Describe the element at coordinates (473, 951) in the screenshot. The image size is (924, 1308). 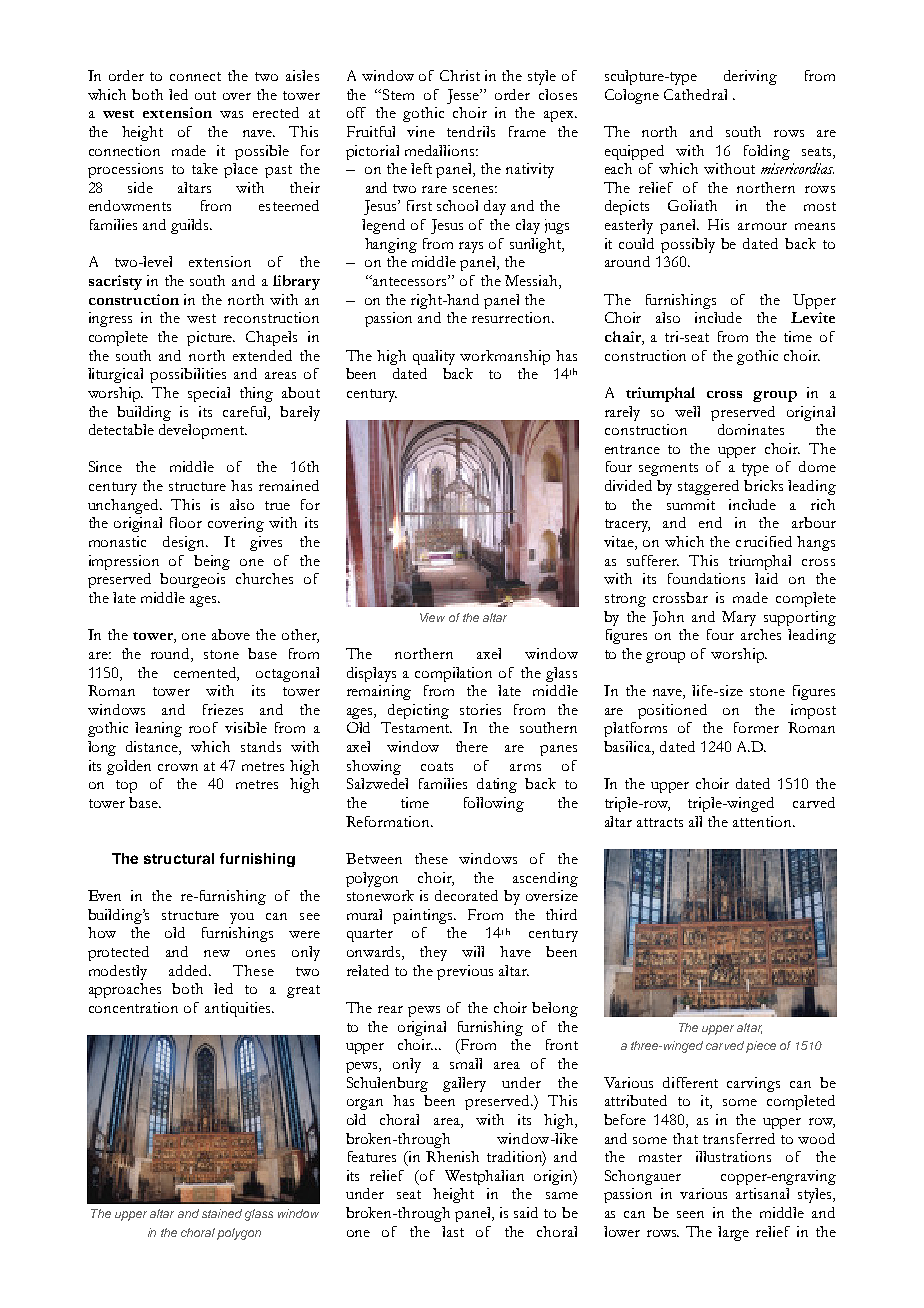
I see `will` at that location.
